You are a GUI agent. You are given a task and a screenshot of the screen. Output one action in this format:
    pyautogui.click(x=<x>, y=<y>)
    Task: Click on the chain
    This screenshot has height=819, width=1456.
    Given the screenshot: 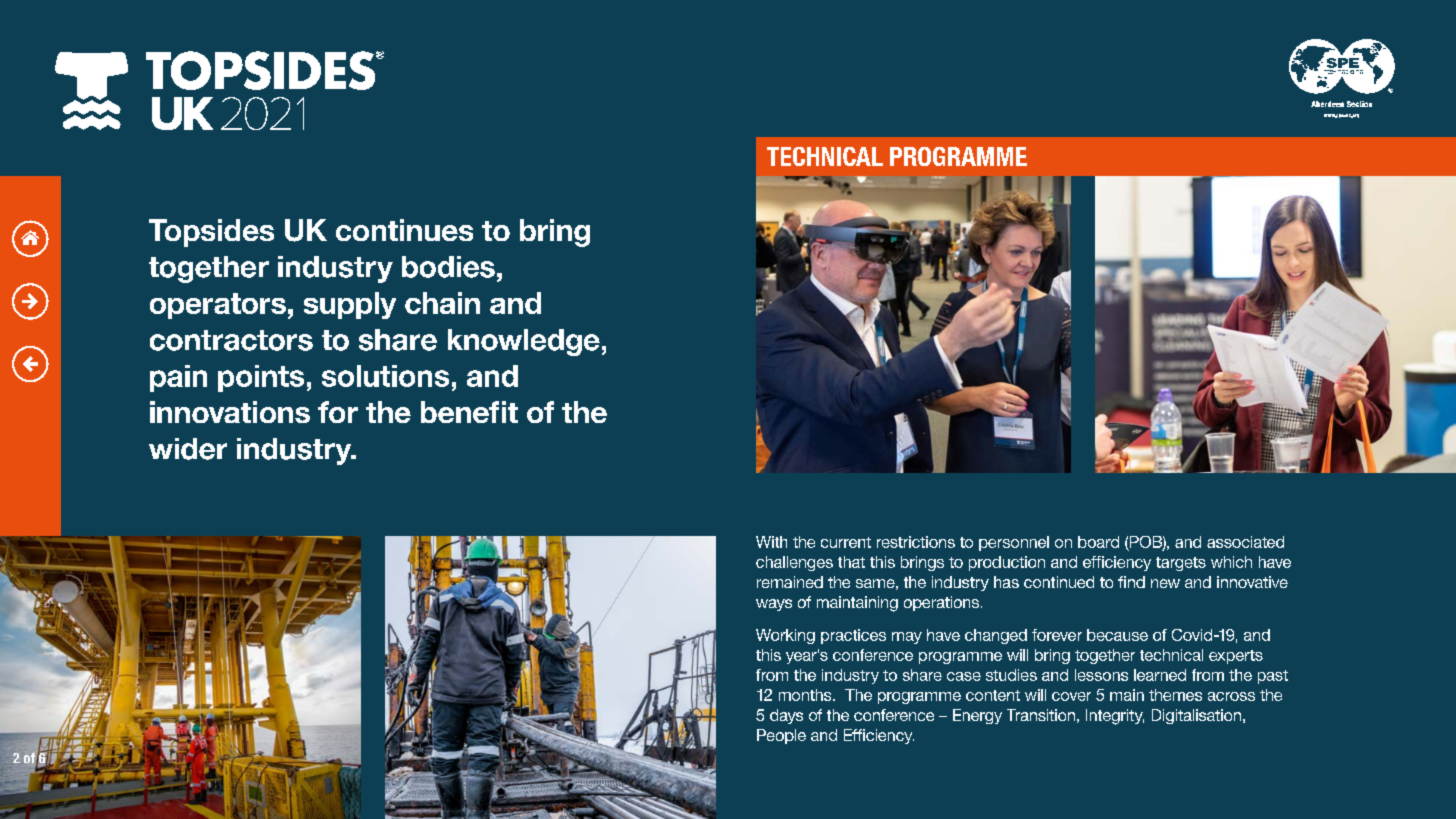 What is the action you would take?
    pyautogui.click(x=442, y=303)
